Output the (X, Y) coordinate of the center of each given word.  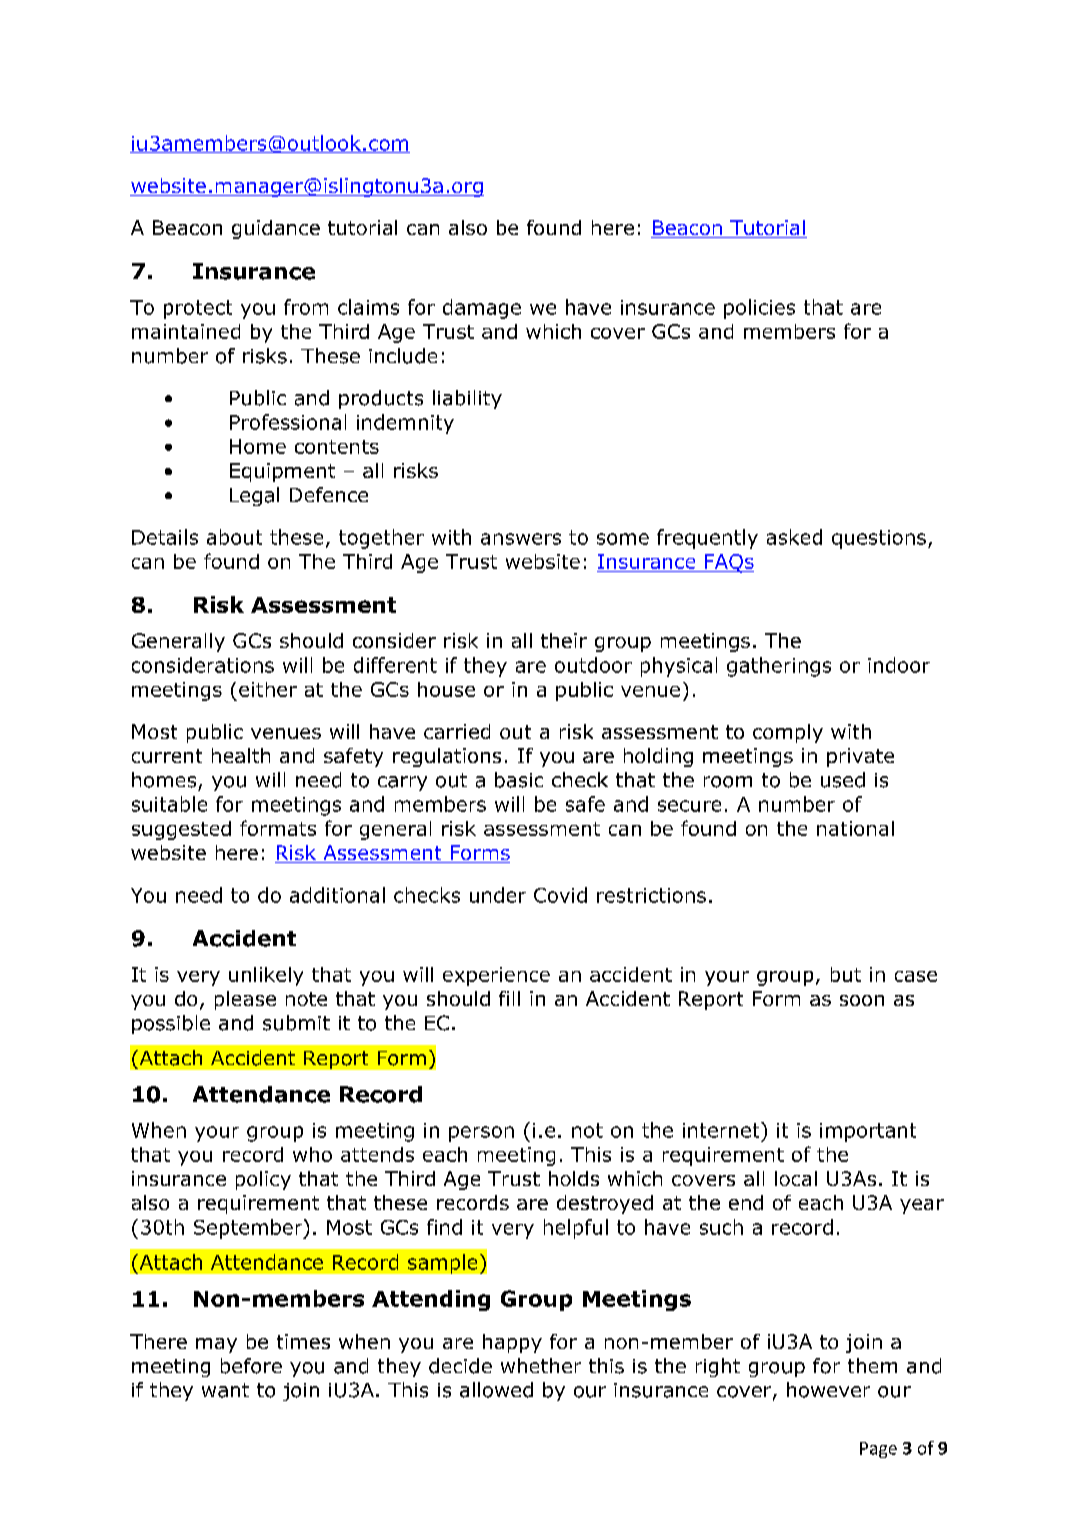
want (225, 1390)
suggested (181, 830)
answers (521, 539)
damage (482, 309)
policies (759, 309)
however (828, 1390)
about (234, 537)
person (481, 1134)
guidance (276, 229)
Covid (560, 895)
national (855, 828)
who (312, 1154)
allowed (496, 1390)
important (868, 1132)
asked (794, 537)
